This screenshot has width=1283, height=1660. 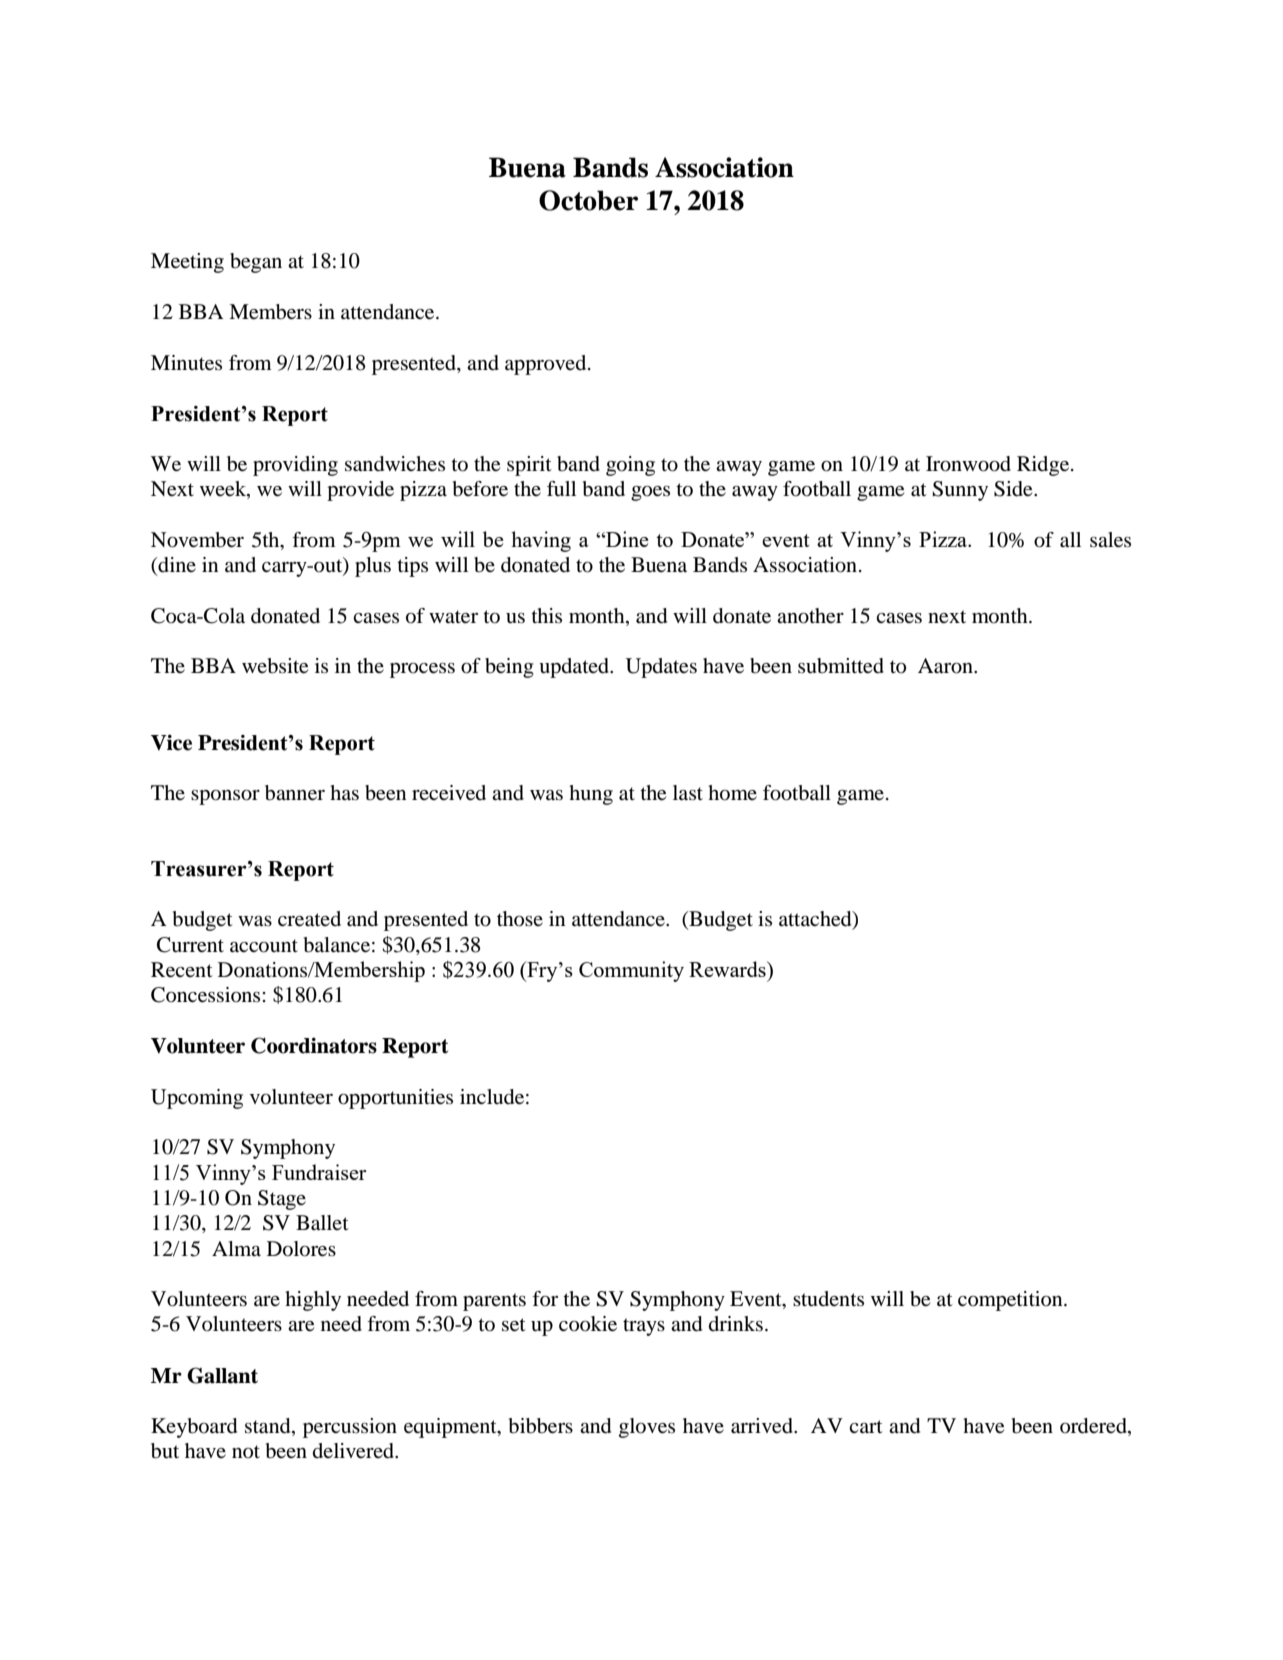 I want to click on began, so click(x=256, y=263).
